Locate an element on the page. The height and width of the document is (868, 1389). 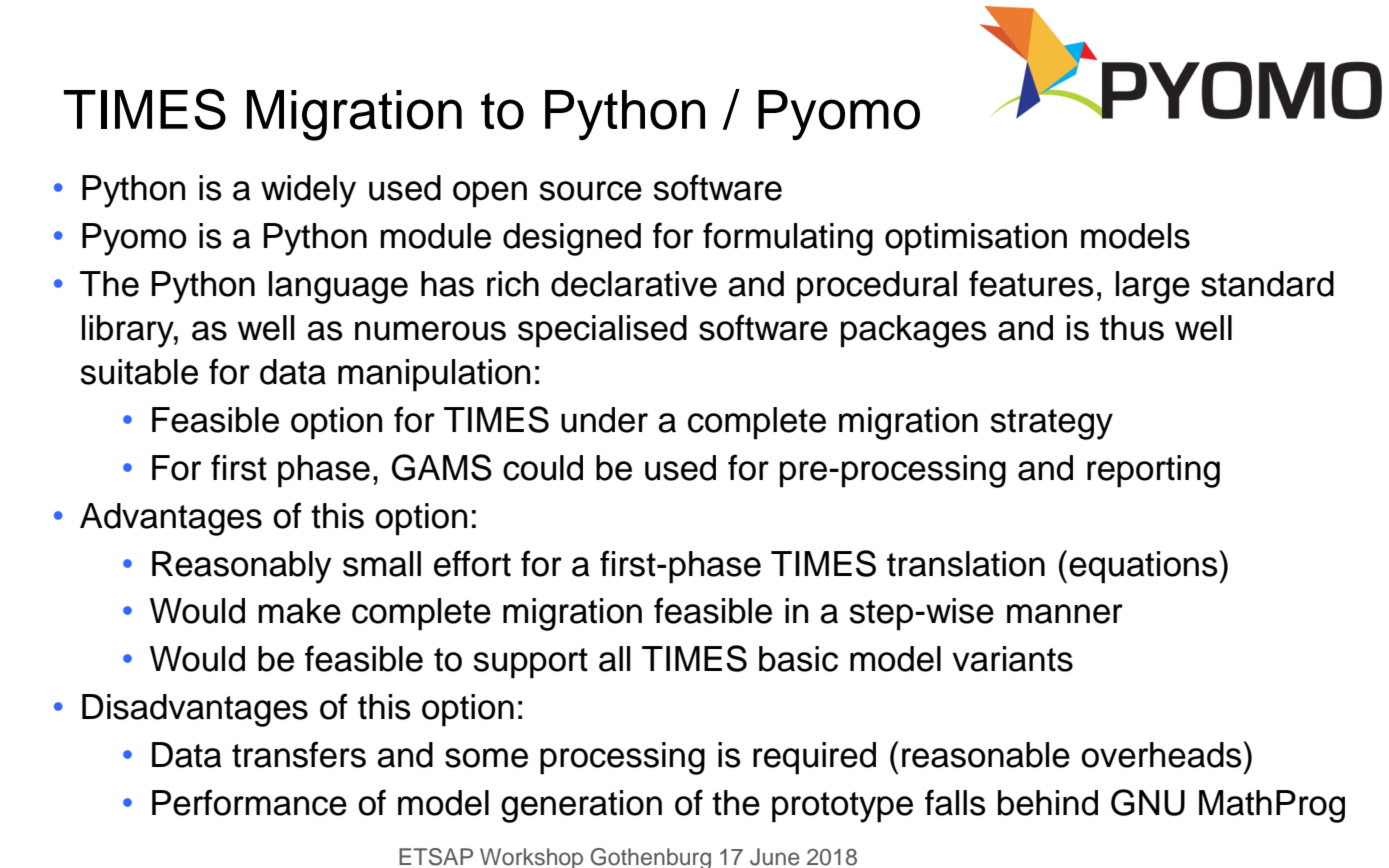
could is located at coordinates (543, 468).
